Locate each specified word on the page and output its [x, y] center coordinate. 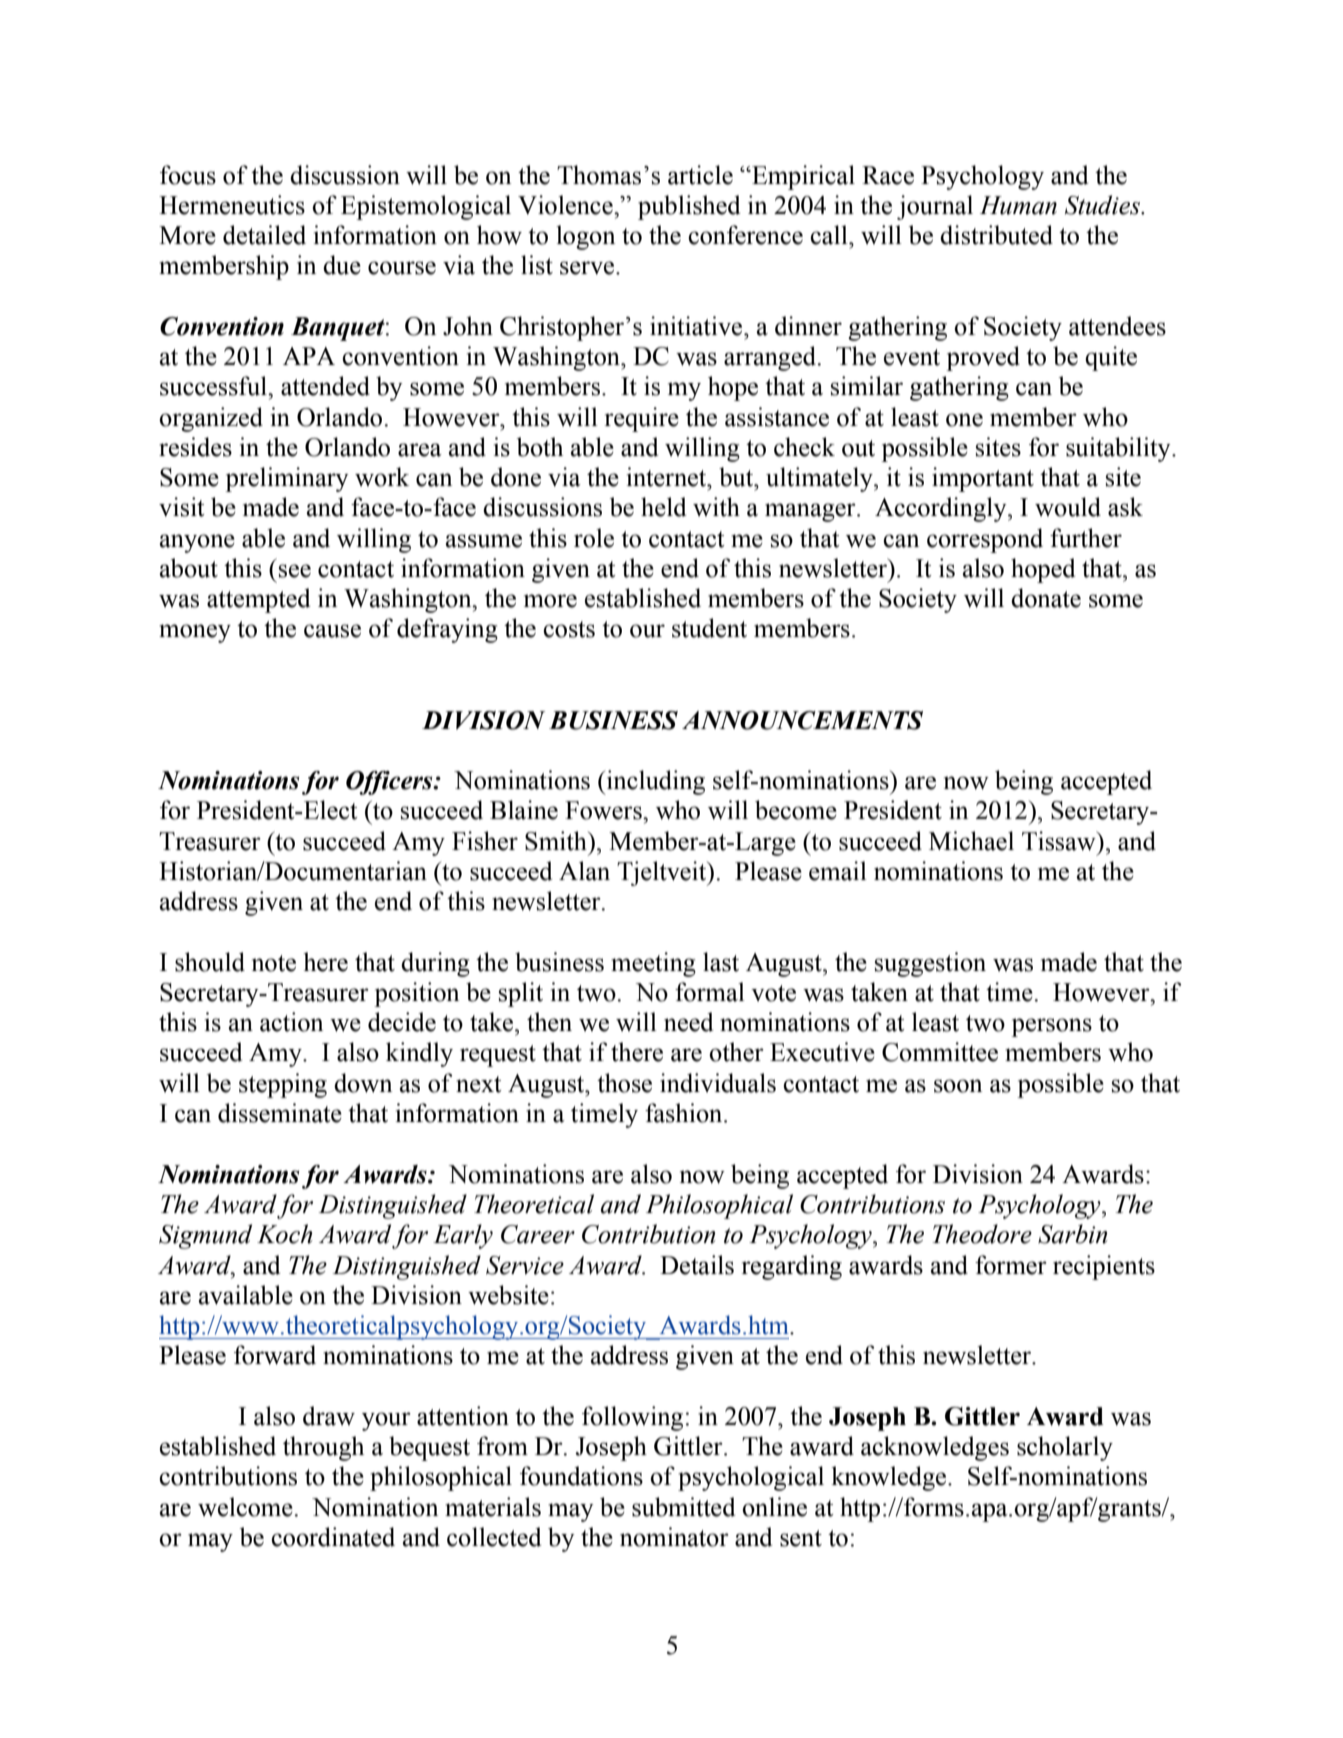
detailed [264, 235]
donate [1046, 598]
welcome [246, 1507]
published [689, 207]
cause [332, 631]
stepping [283, 1085]
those [624, 1083]
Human [1018, 205]
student [709, 628]
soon [958, 1086]
